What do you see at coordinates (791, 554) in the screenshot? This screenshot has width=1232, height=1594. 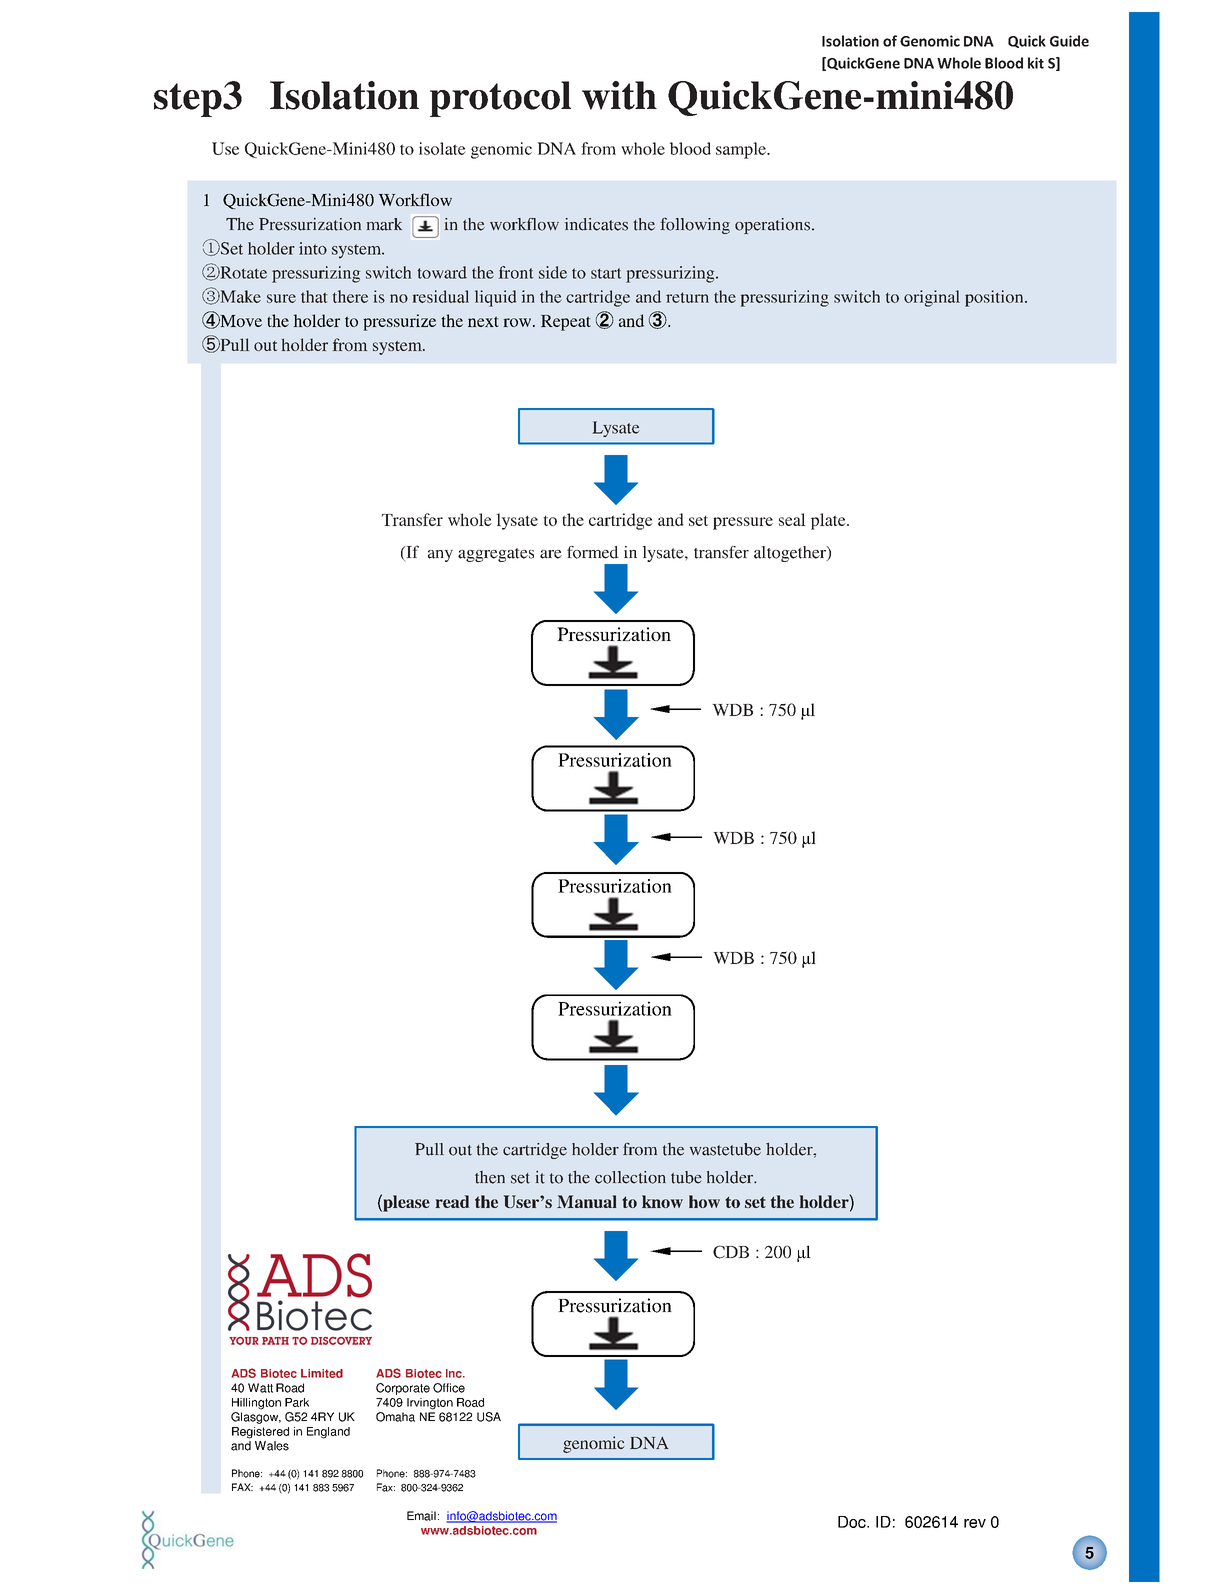 I see `altogether` at bounding box center [791, 554].
